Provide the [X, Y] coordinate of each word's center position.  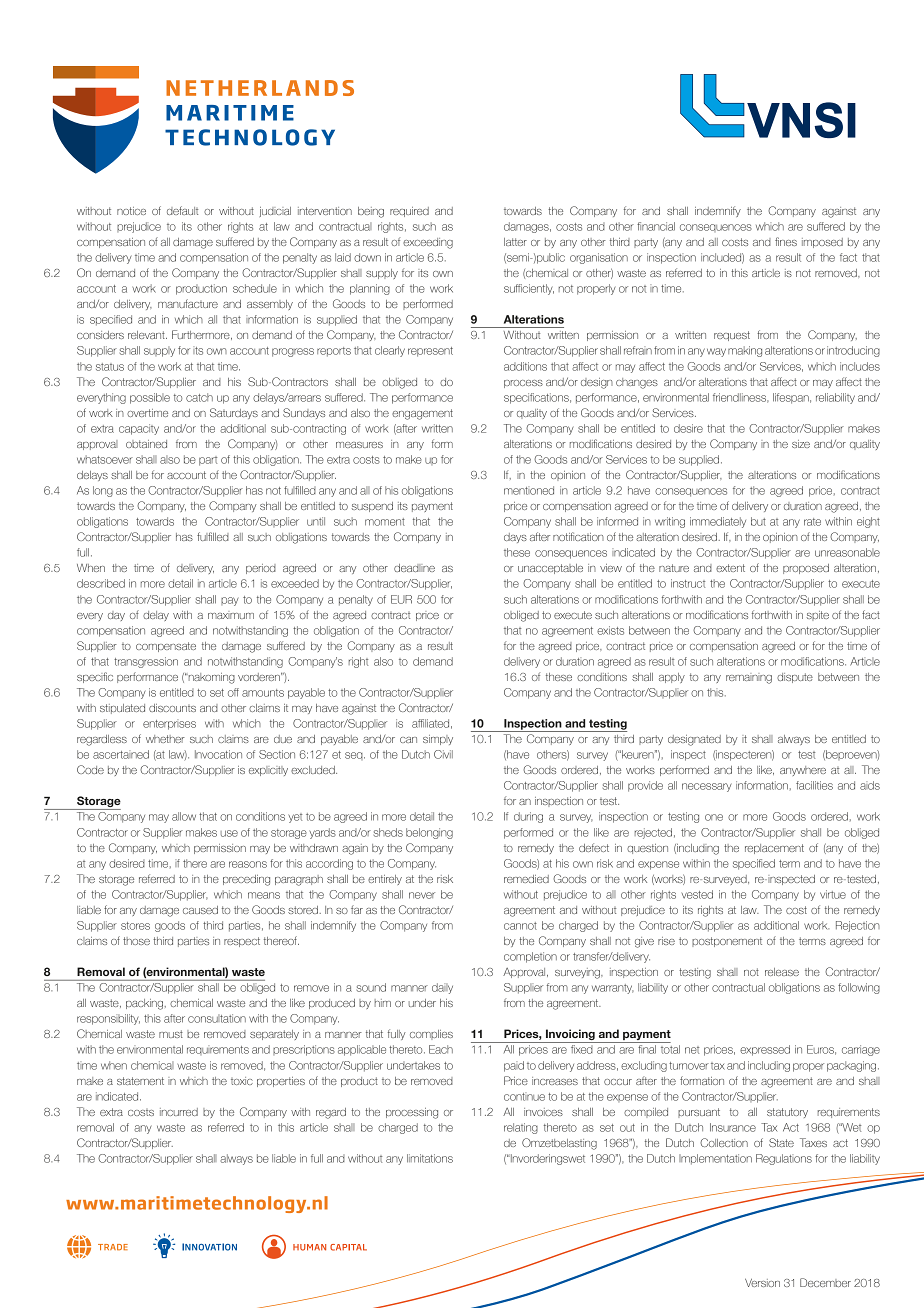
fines [786, 241]
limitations [430, 1158]
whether [165, 739]
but [758, 521]
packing [144, 1004]
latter [515, 242]
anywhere [803, 771]
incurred [179, 1112]
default [182, 210]
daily [442, 988]
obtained [146, 444]
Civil [443, 754]
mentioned [529, 490]
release [782, 972]
